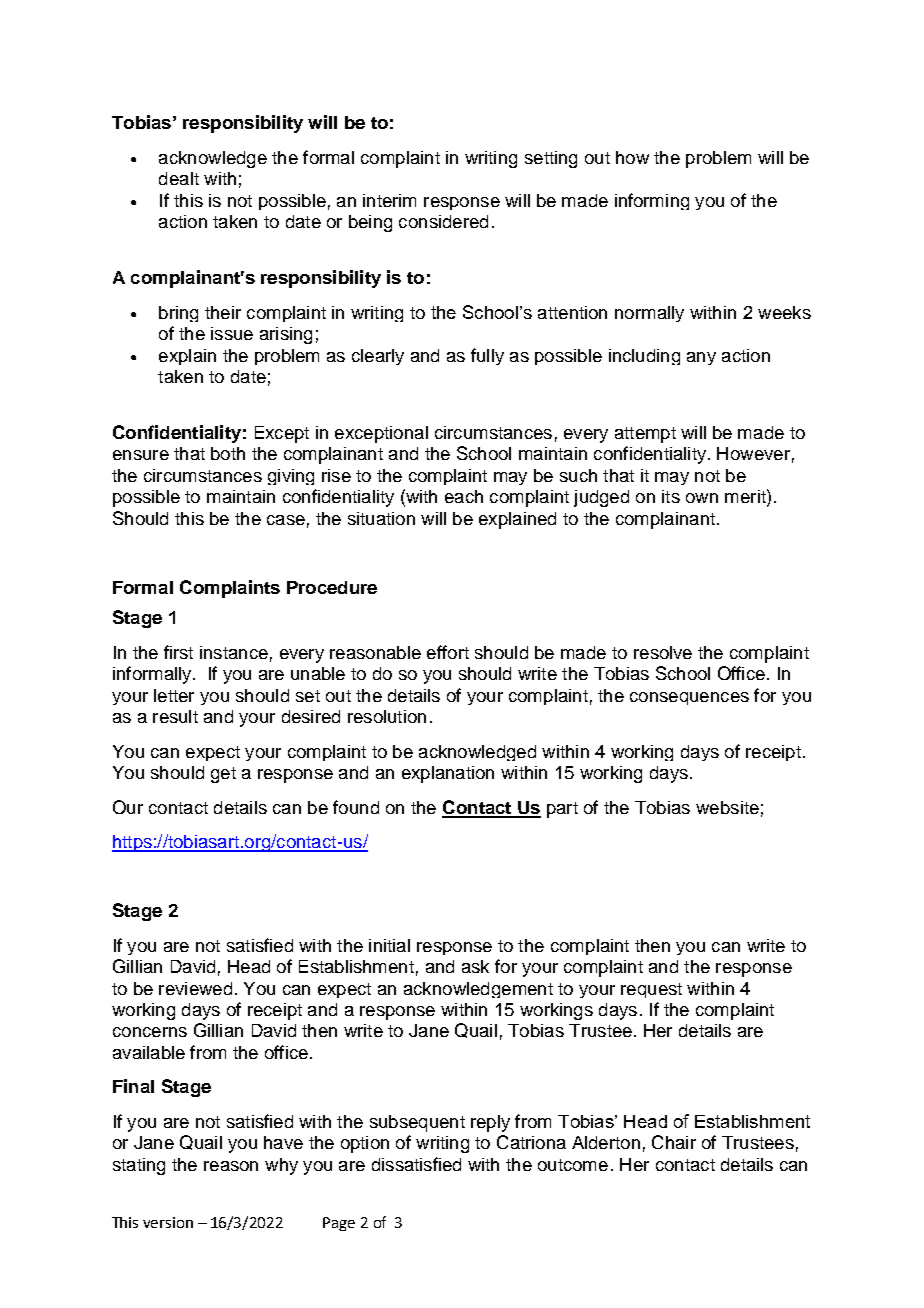  What do you see at coordinates (448, 652) in the image?
I see `effort` at bounding box center [448, 652].
